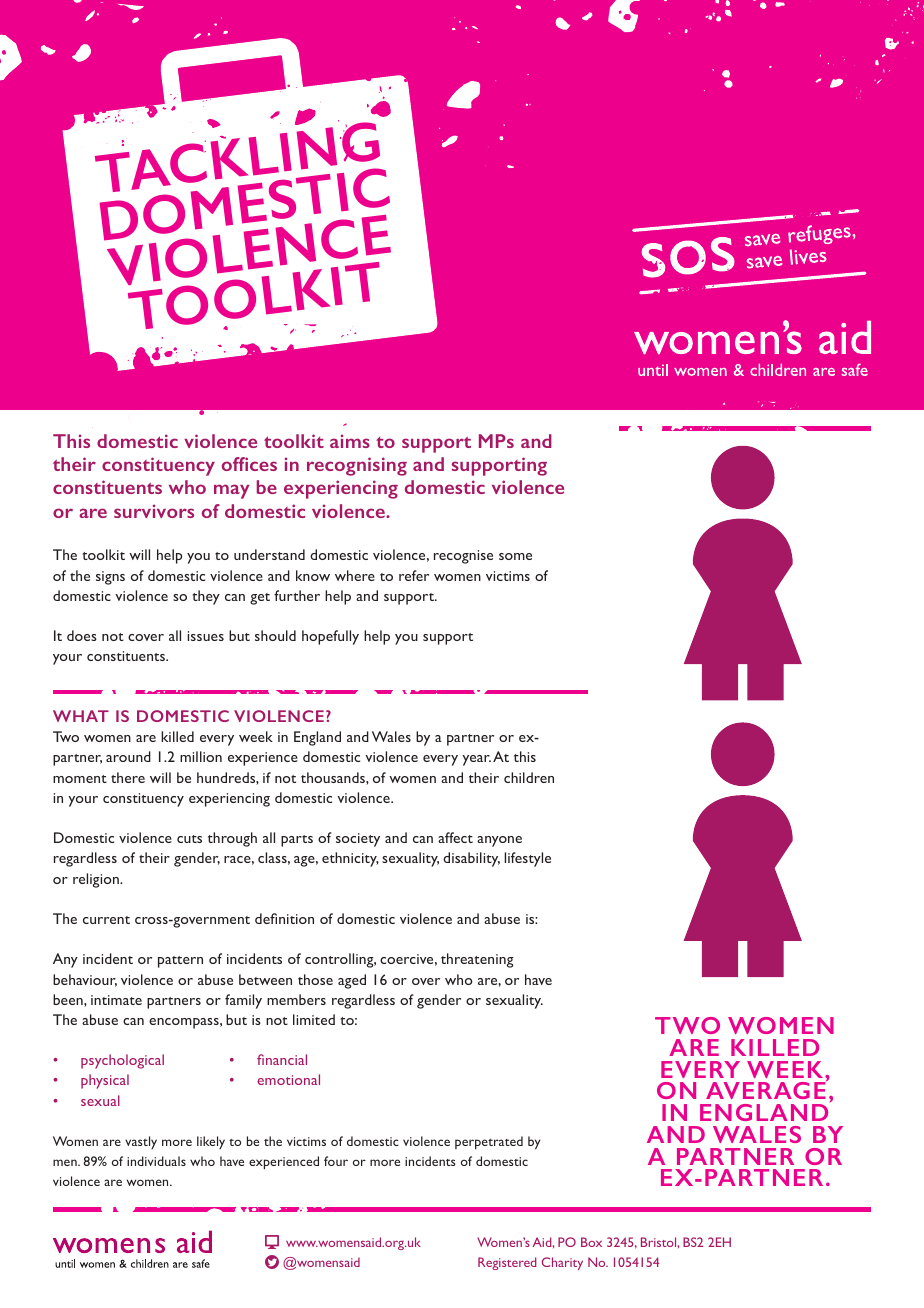  What do you see at coordinates (476, 760) in the screenshot?
I see `year` at bounding box center [476, 760].
